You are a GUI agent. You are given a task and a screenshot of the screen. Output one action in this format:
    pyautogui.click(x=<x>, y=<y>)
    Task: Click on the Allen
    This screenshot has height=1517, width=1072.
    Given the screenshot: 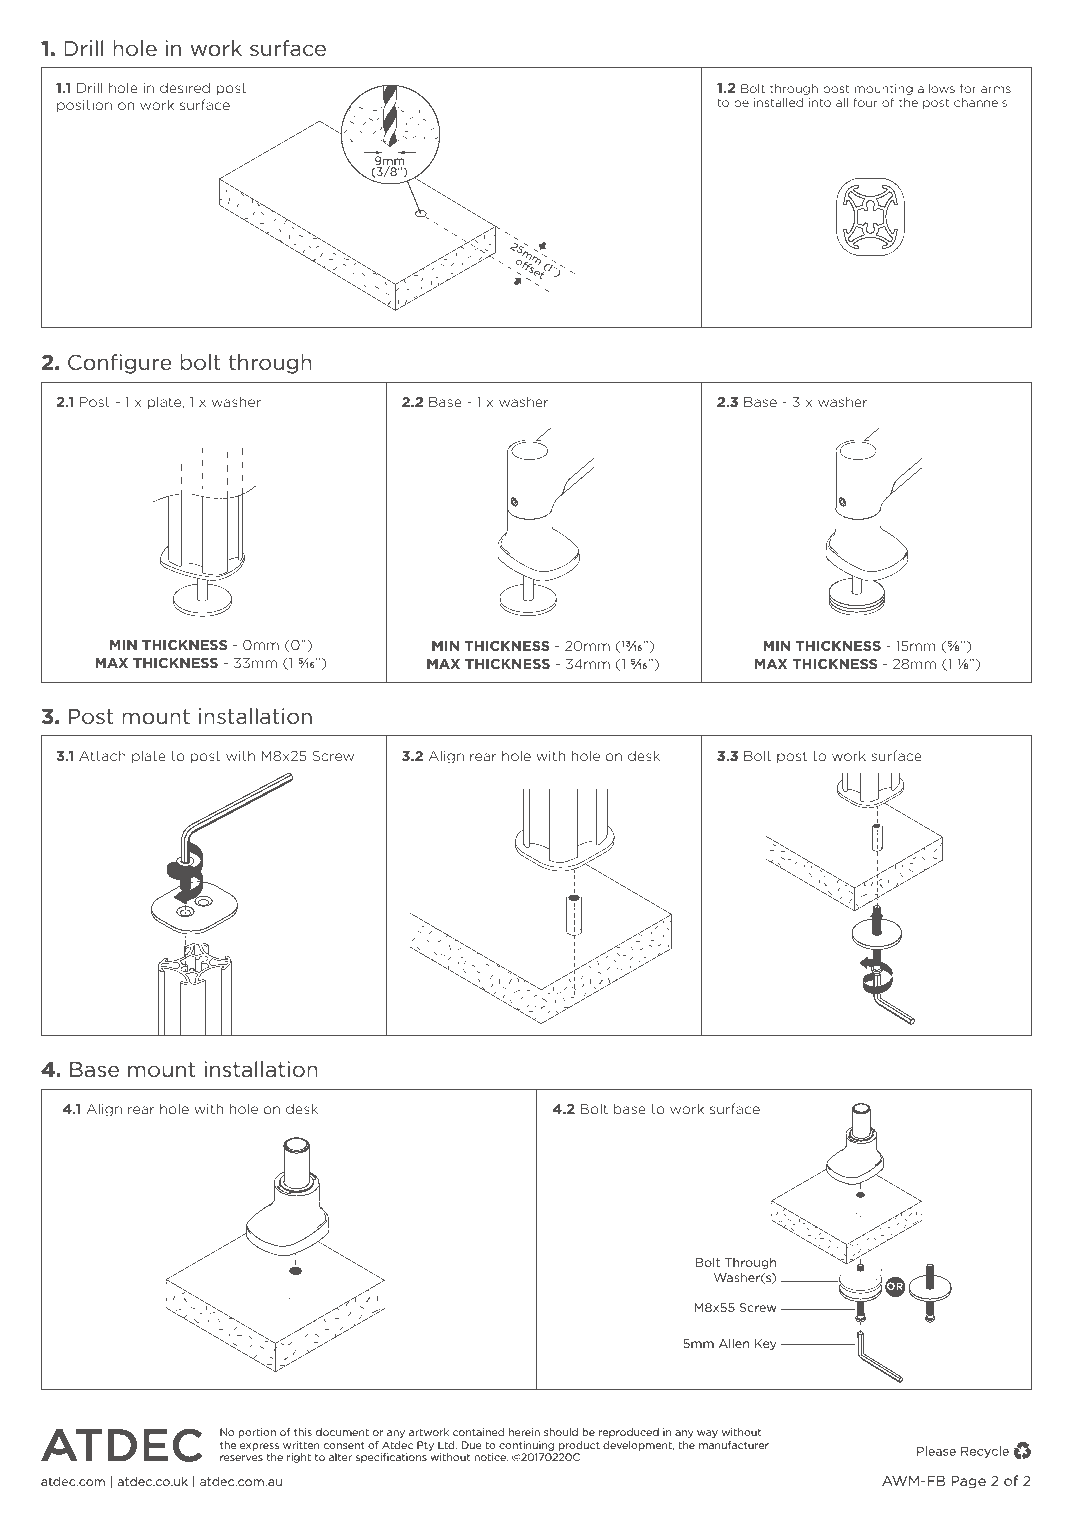 What is the action you would take?
    pyautogui.click(x=734, y=1343)
